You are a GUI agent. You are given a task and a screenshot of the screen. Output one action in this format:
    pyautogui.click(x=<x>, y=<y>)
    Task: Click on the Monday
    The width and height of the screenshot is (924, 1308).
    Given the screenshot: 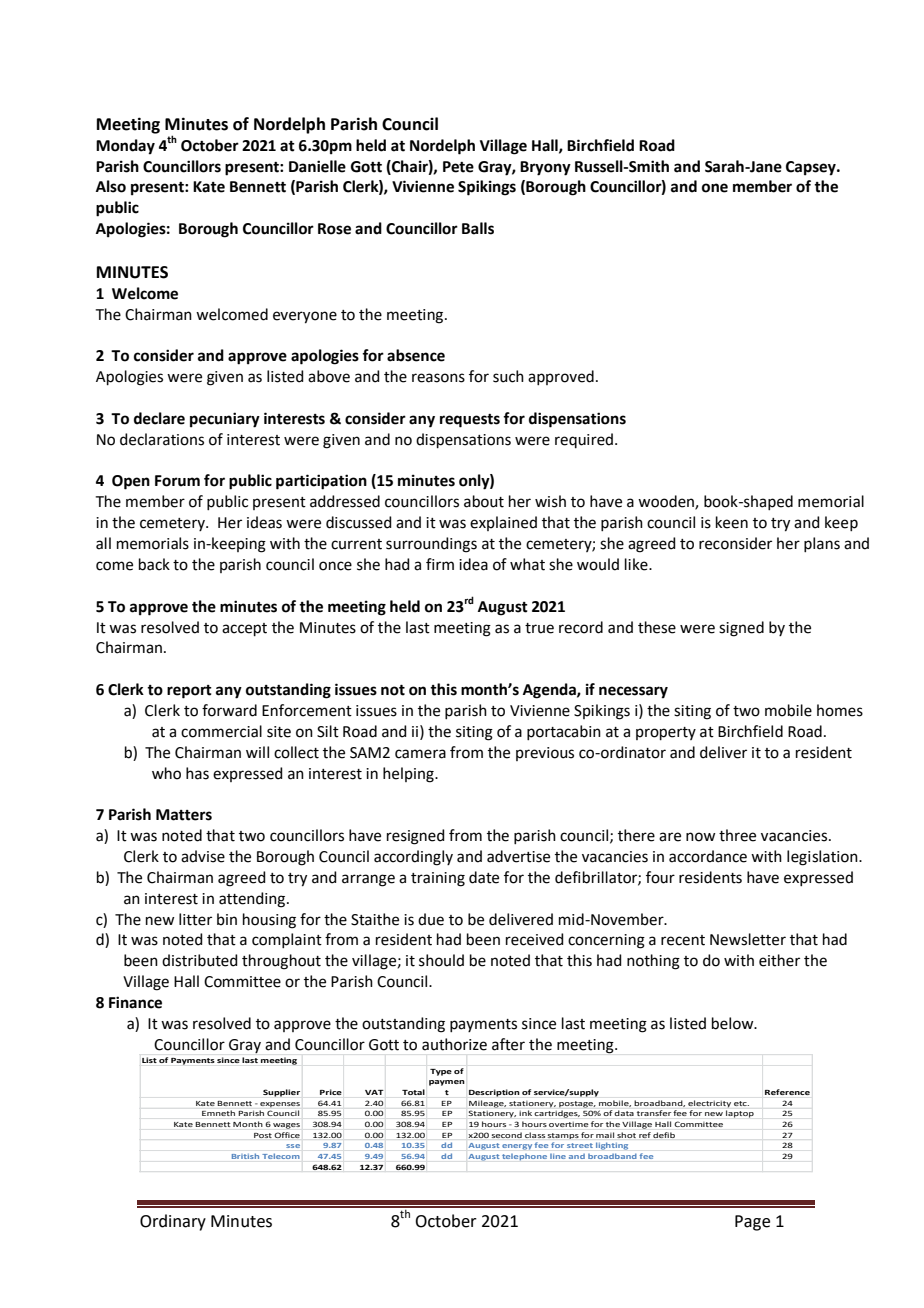 What is the action you would take?
    pyautogui.click(x=125, y=147)
